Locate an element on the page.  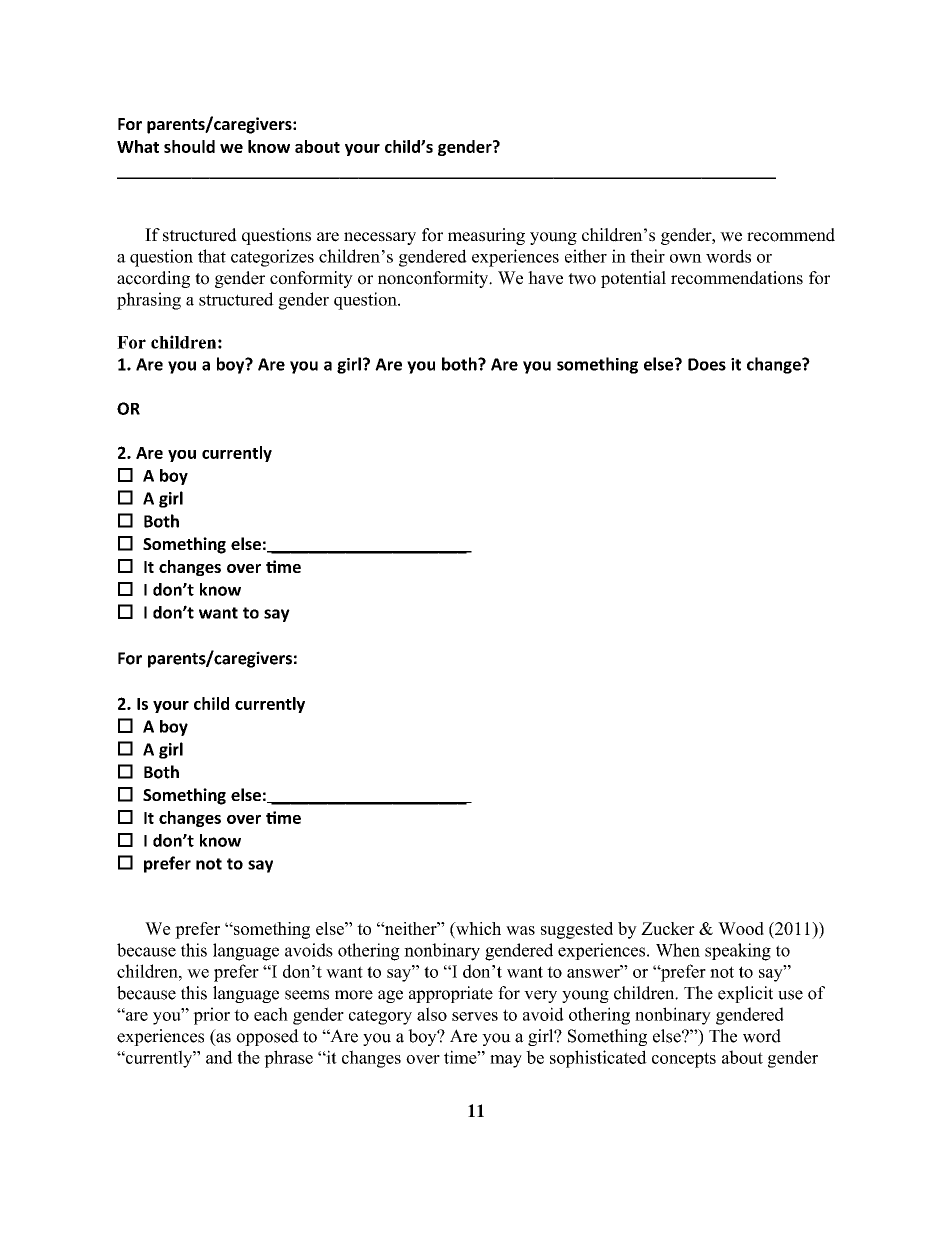
measuring is located at coordinates (486, 236).
